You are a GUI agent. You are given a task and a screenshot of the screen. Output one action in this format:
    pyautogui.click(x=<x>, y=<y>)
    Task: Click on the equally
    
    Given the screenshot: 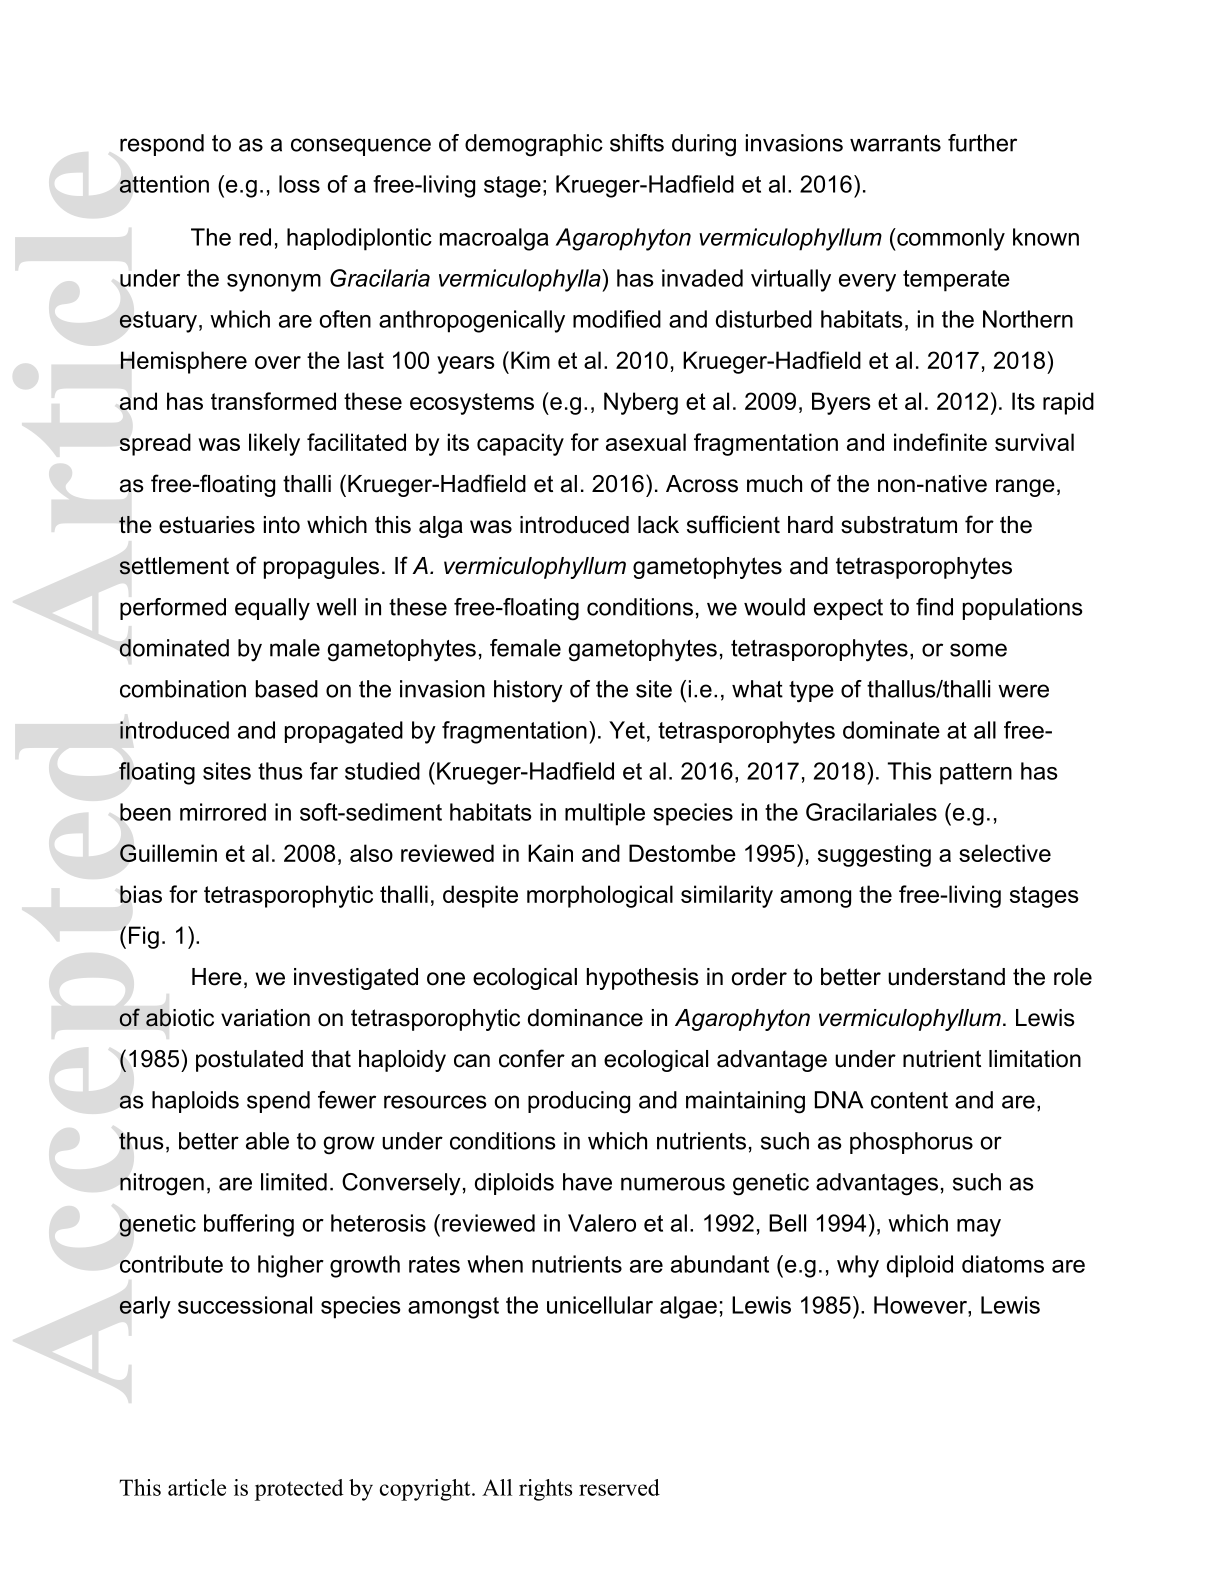 What is the action you would take?
    pyautogui.click(x=272, y=609)
